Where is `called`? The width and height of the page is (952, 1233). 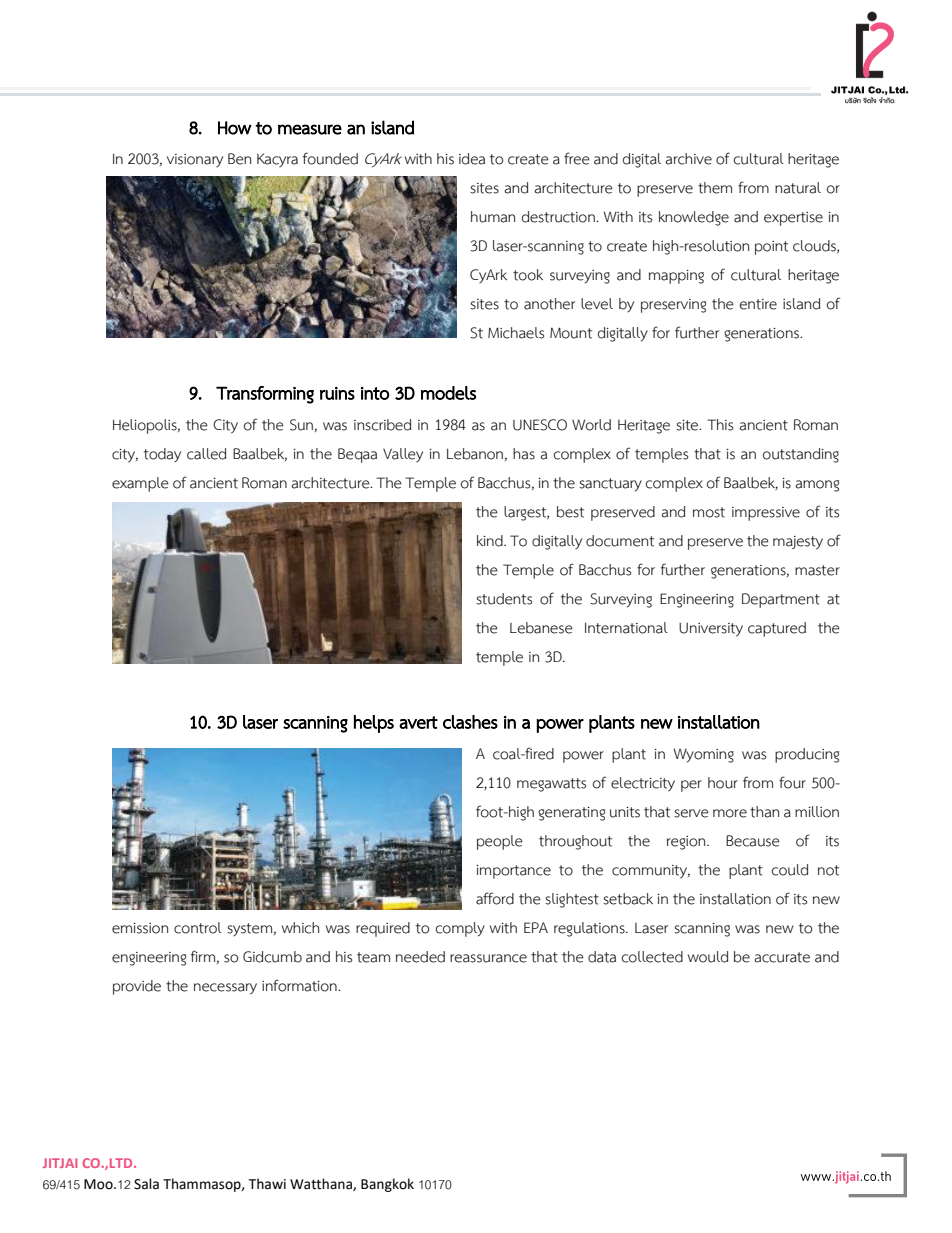 called is located at coordinates (206, 454).
